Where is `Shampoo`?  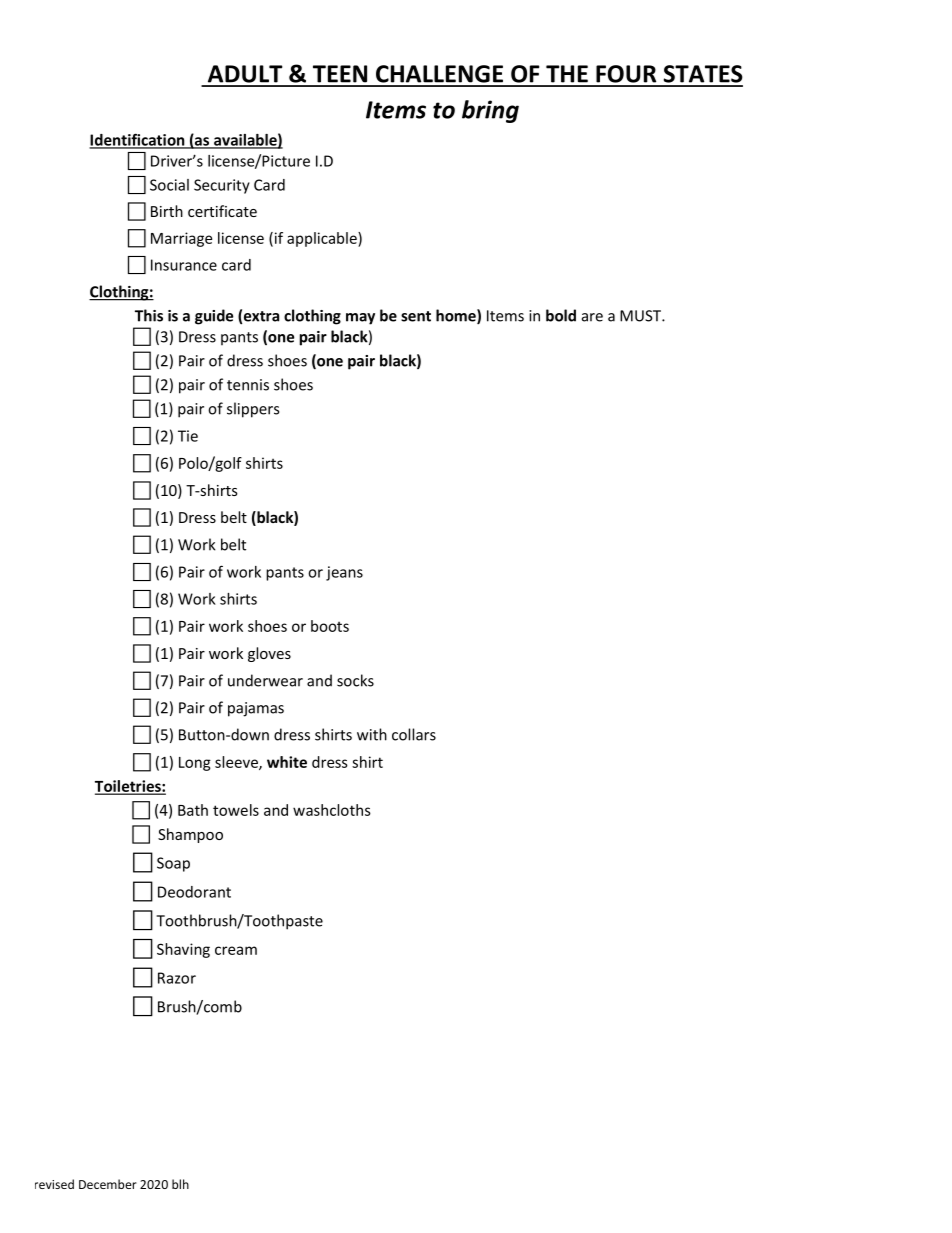 Shampoo is located at coordinates (190, 835).
